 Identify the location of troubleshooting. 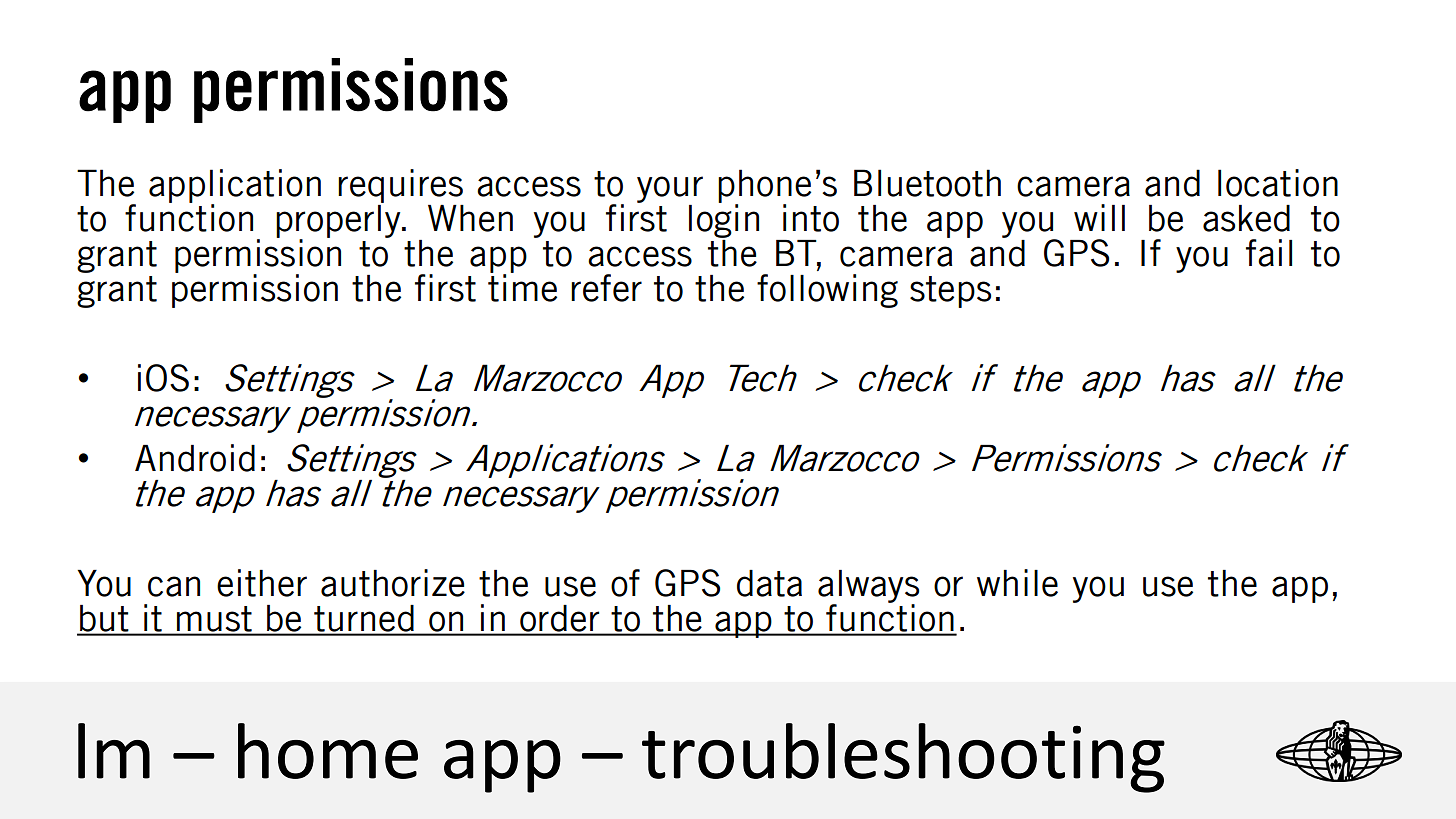
(903, 758).
